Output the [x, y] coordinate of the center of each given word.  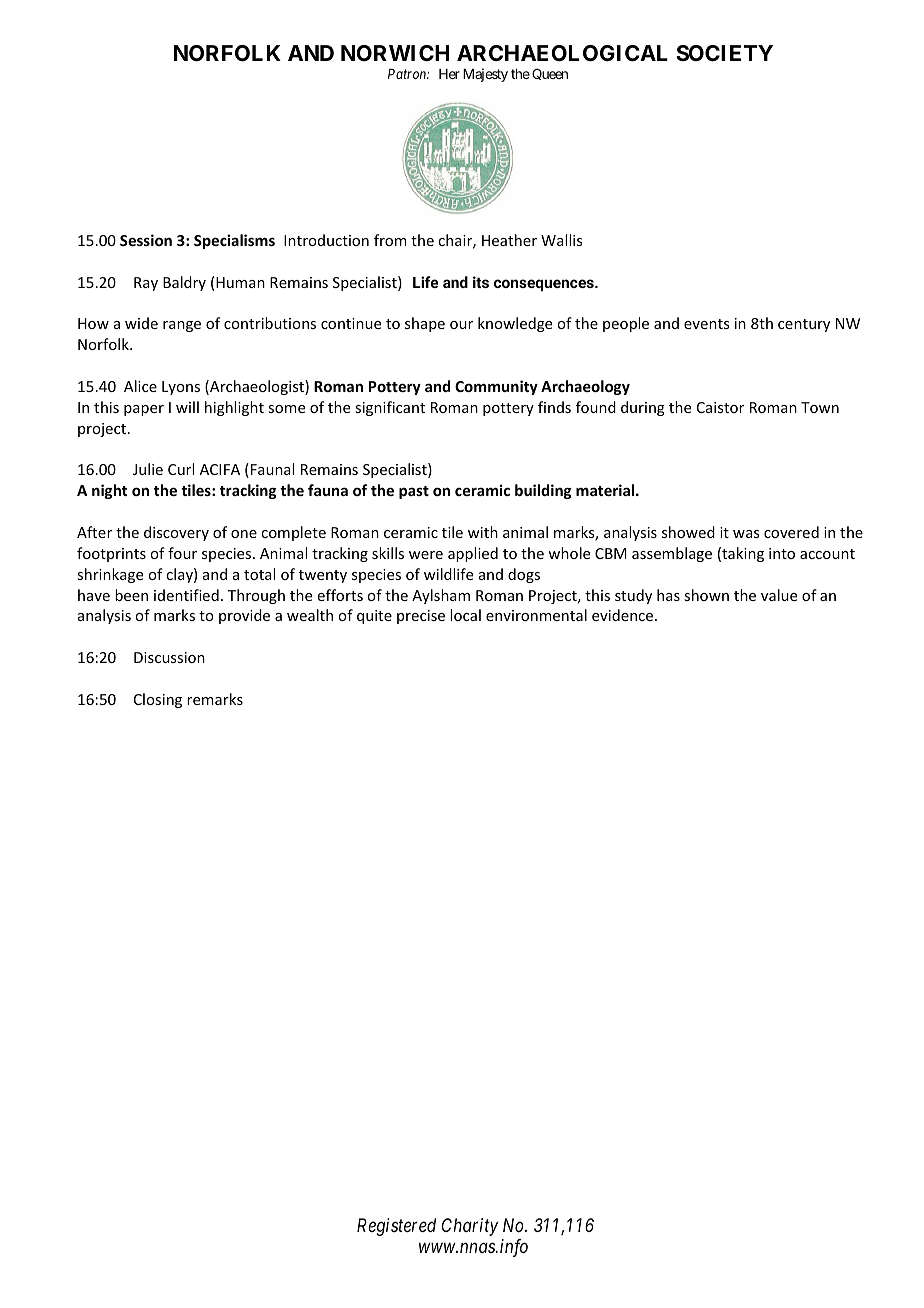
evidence [624, 615]
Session [146, 240]
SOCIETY [724, 53]
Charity [470, 1227]
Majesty [485, 75]
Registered [396, 1227]
